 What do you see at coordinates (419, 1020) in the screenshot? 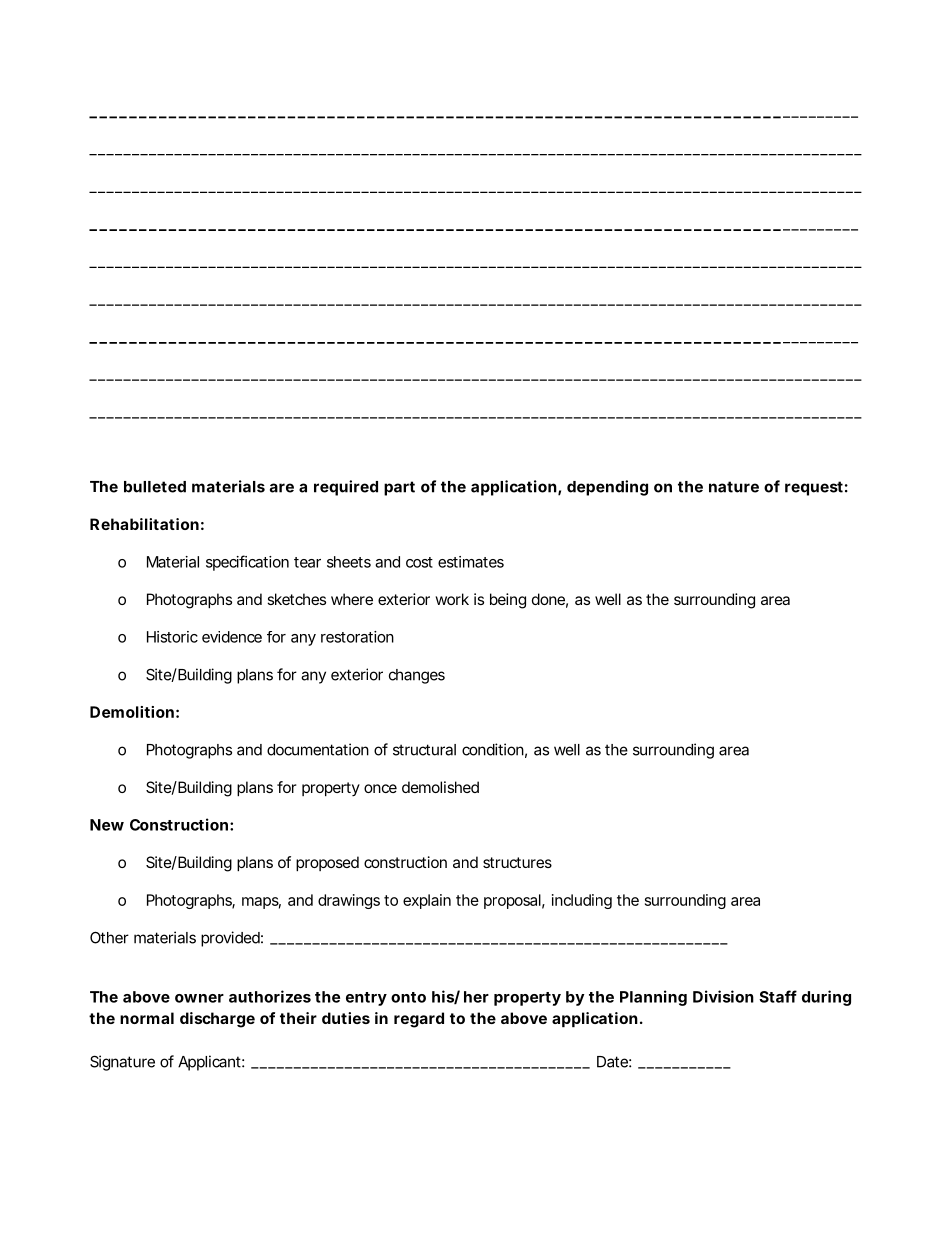
I see `regard` at bounding box center [419, 1020].
